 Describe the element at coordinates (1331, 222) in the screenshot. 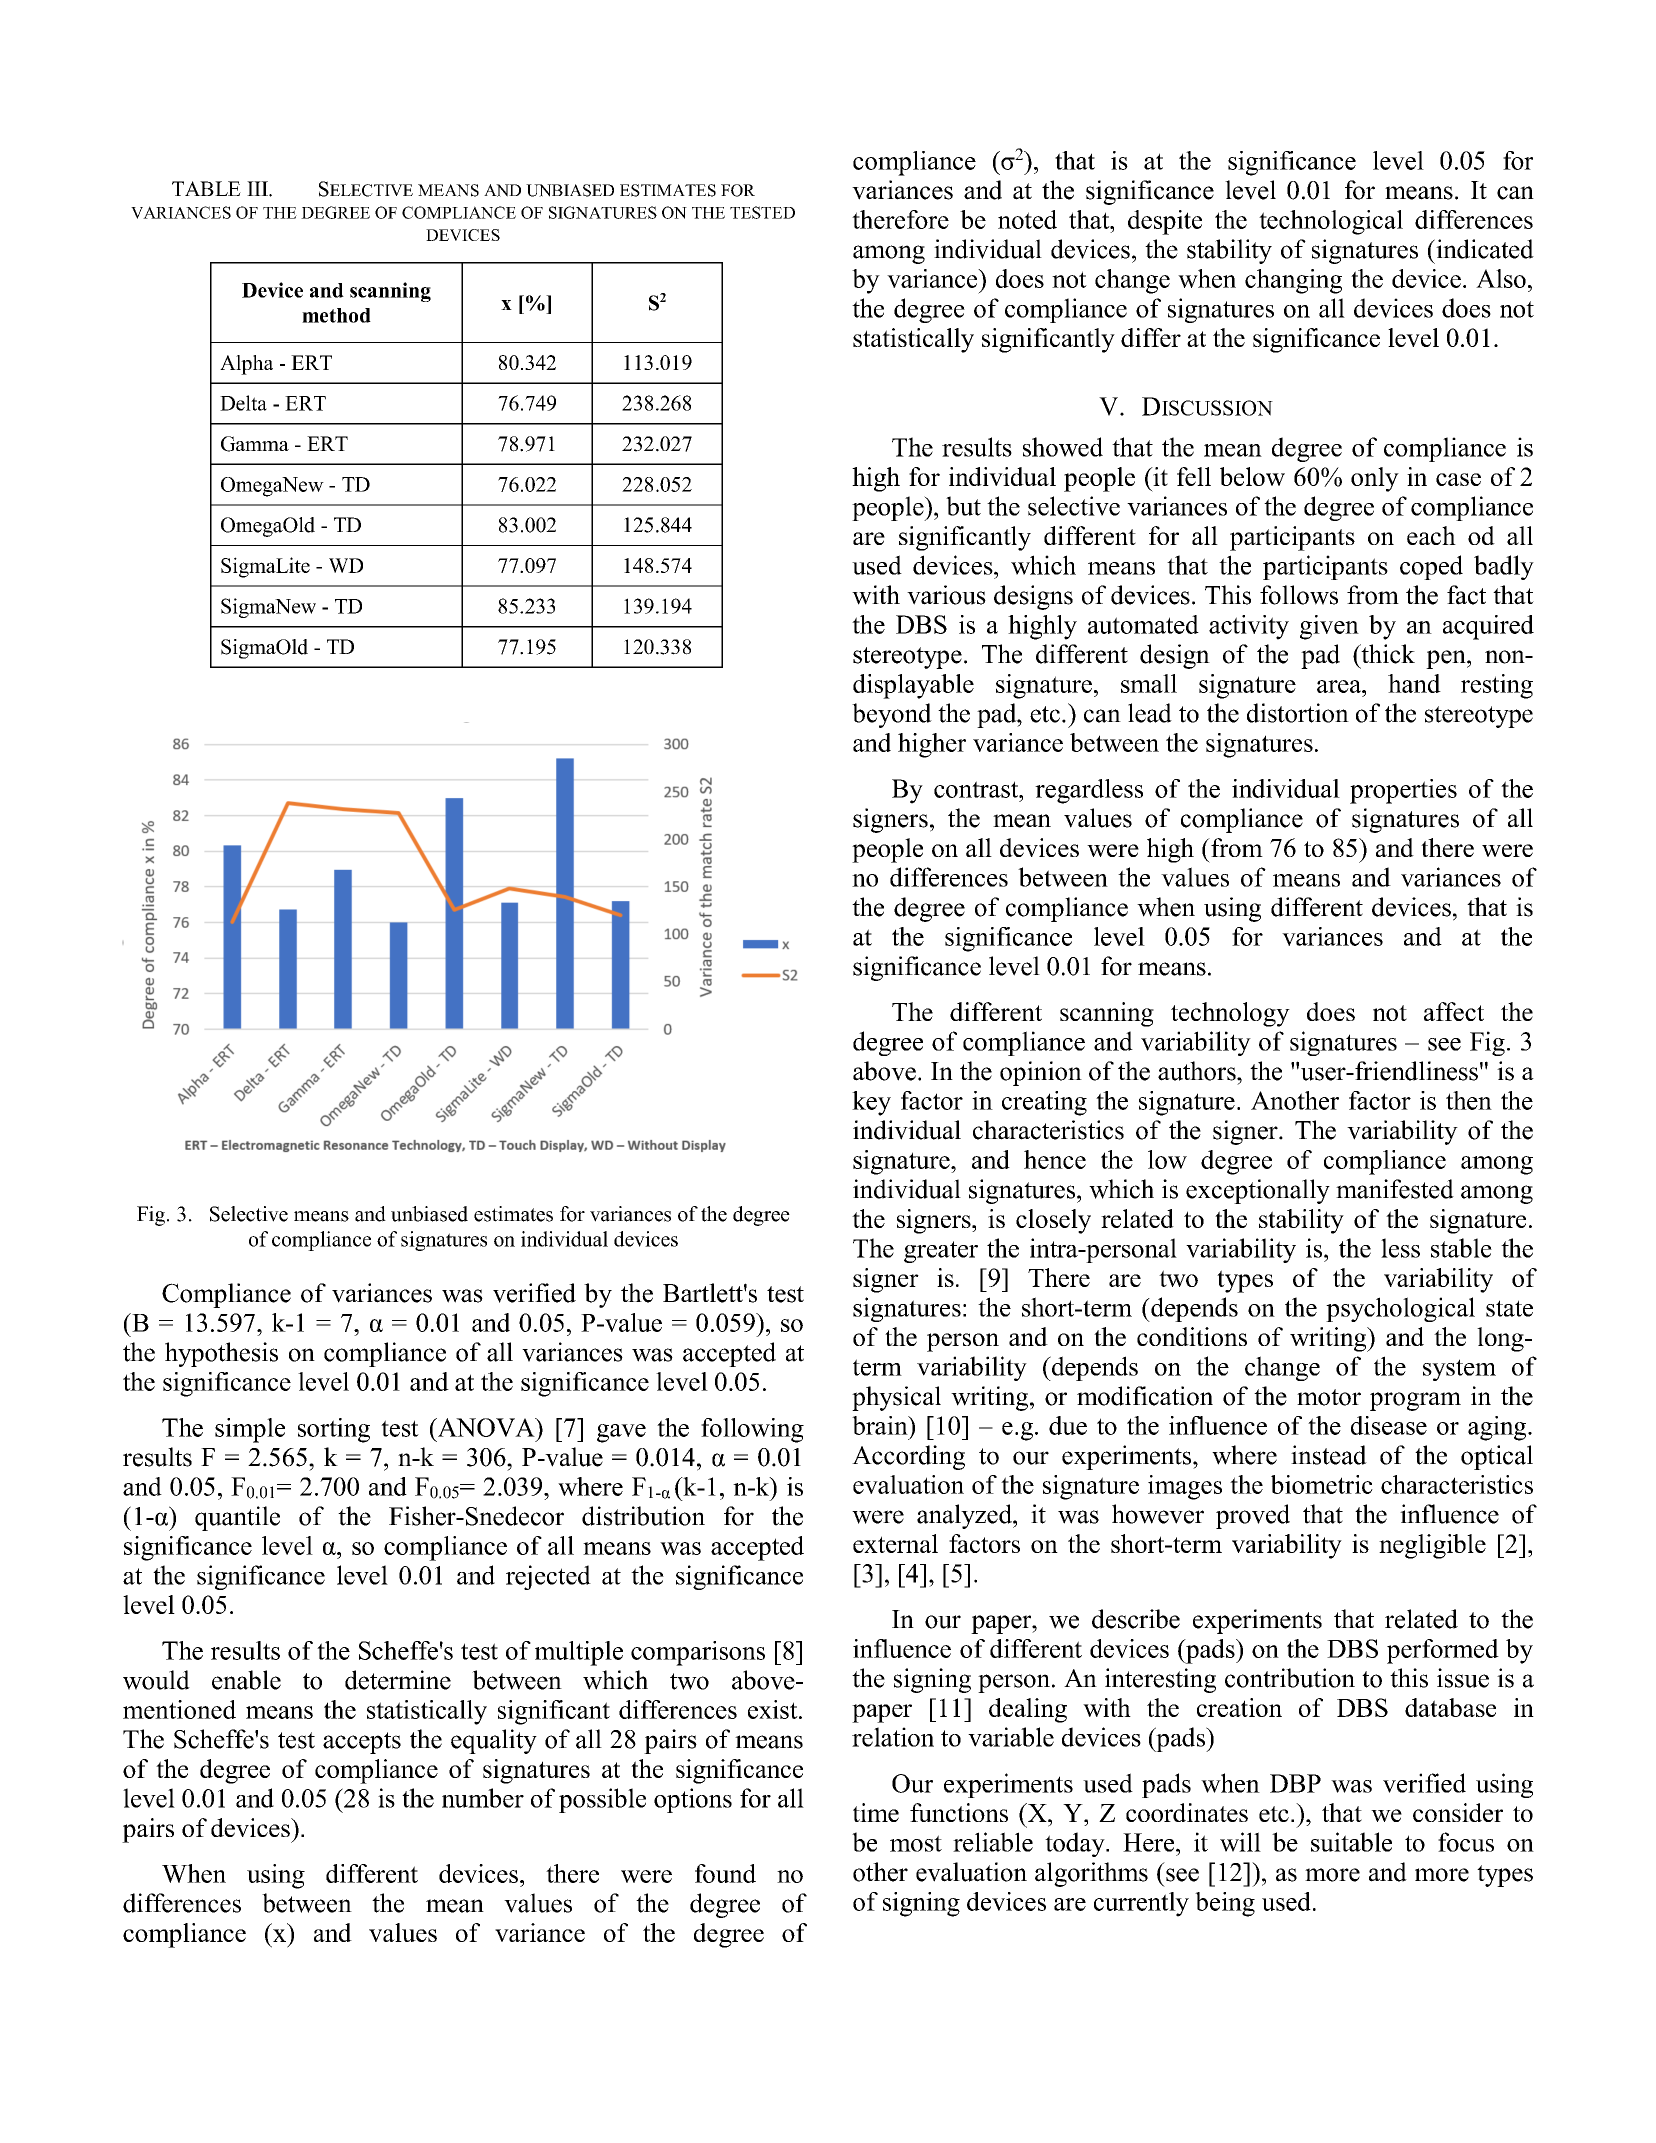

I see `technological` at that location.
